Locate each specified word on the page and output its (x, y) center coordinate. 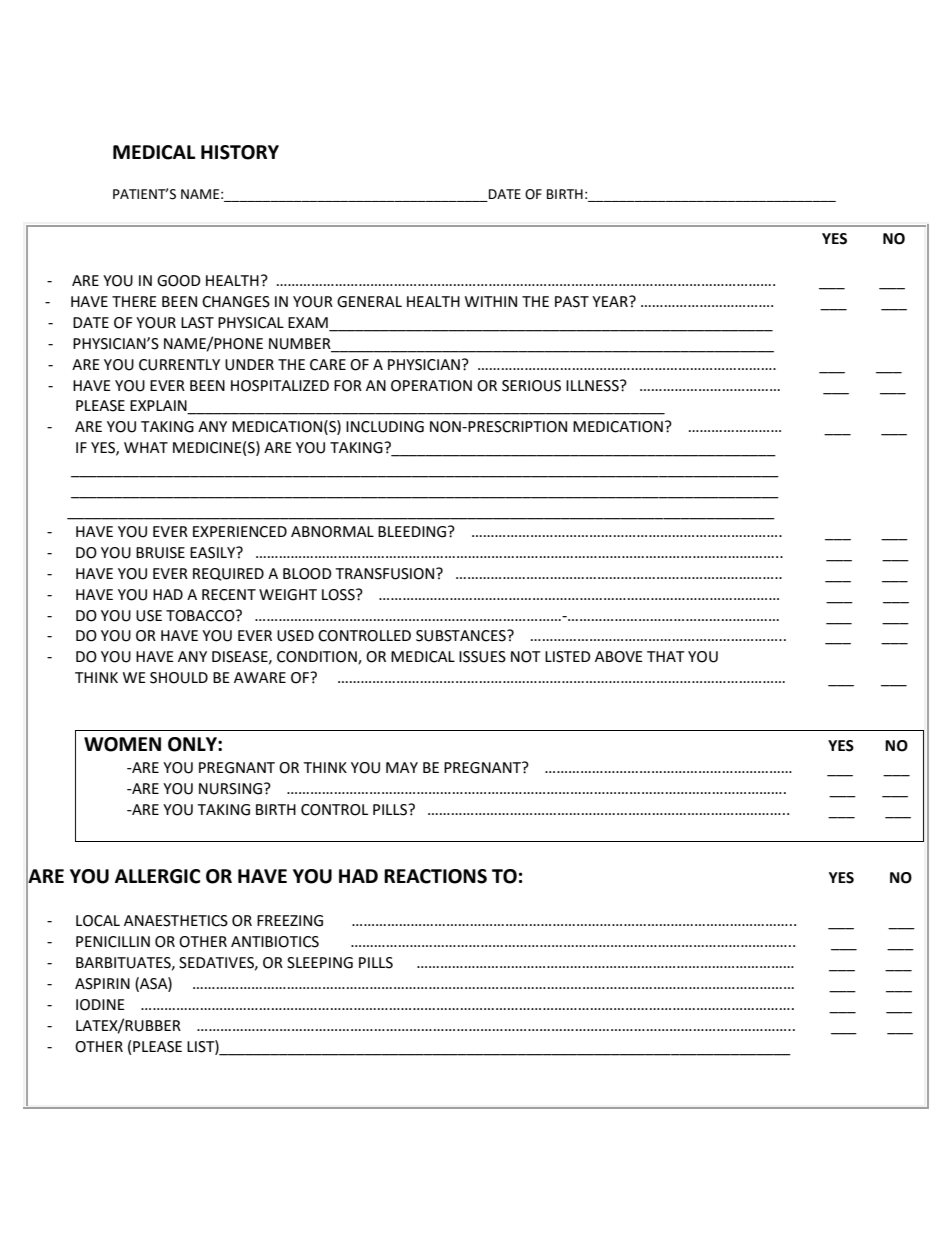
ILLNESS (593, 386)
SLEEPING (320, 963)
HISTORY (240, 152)
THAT (666, 656)
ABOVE (619, 657)
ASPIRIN (102, 984)
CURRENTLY (179, 365)
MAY (402, 767)
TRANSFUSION (386, 574)
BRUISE (160, 553)
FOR (348, 386)
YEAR (611, 301)
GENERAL (369, 302)
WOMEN (122, 744)
